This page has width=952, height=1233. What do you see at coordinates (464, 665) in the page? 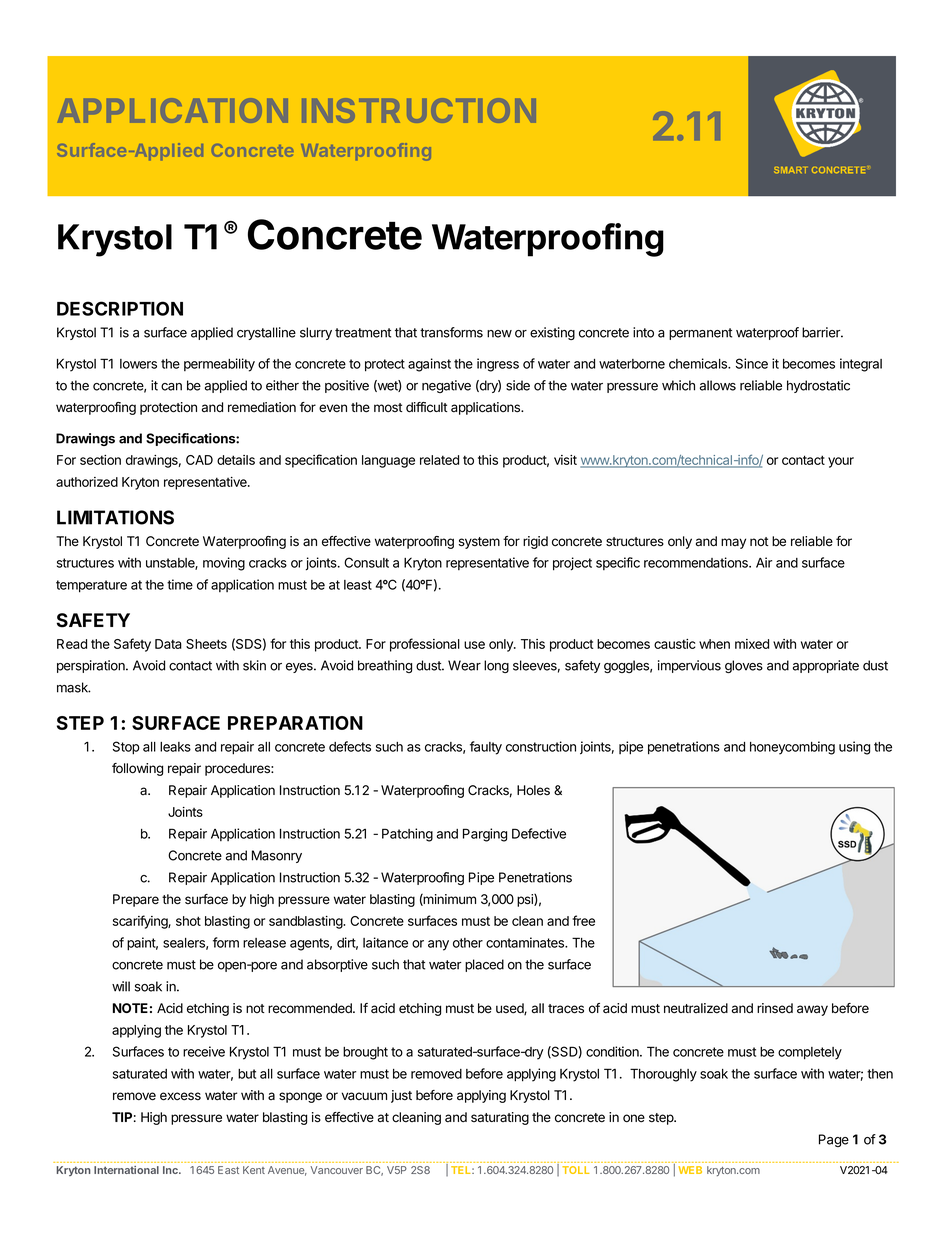
I see `Wear` at bounding box center [464, 665].
